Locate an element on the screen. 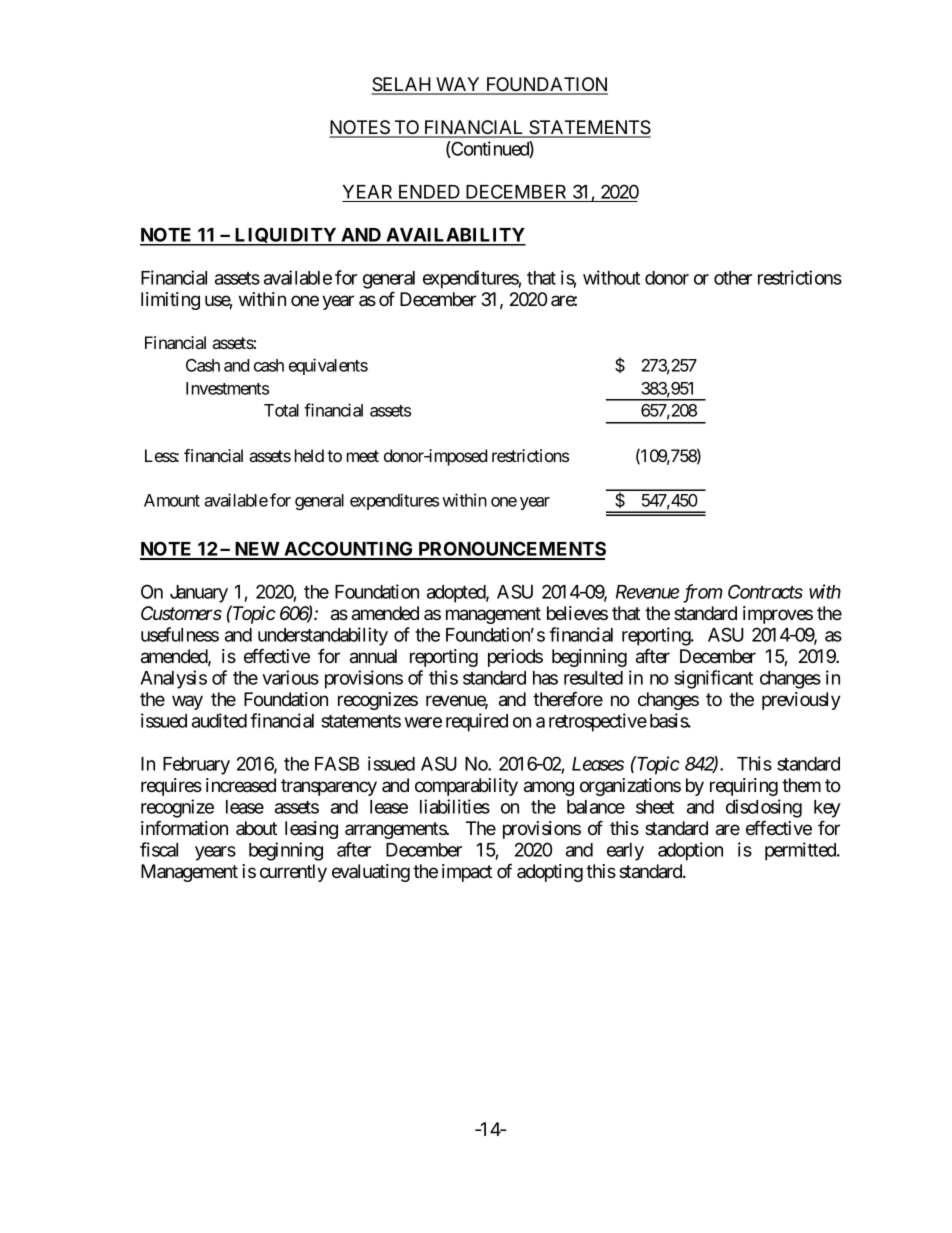  AVAILABILITY is located at coordinates (455, 236).
